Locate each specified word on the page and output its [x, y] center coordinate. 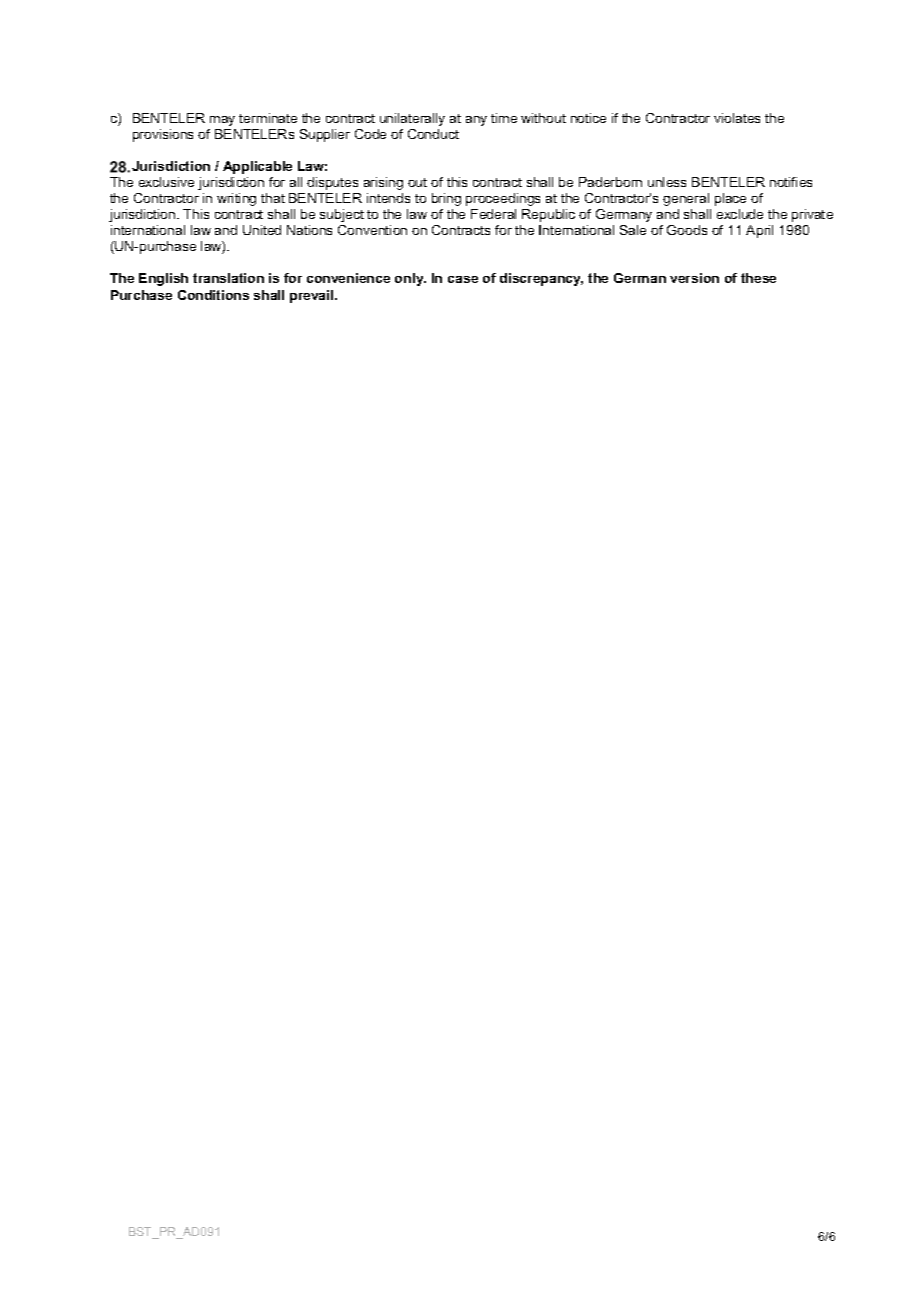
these [758, 278]
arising [383, 183]
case [463, 279]
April [759, 231]
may [222, 121]
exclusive [166, 182]
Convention [372, 230]
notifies [791, 182]
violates [737, 118]
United [262, 230]
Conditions [213, 295]
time [504, 118]
